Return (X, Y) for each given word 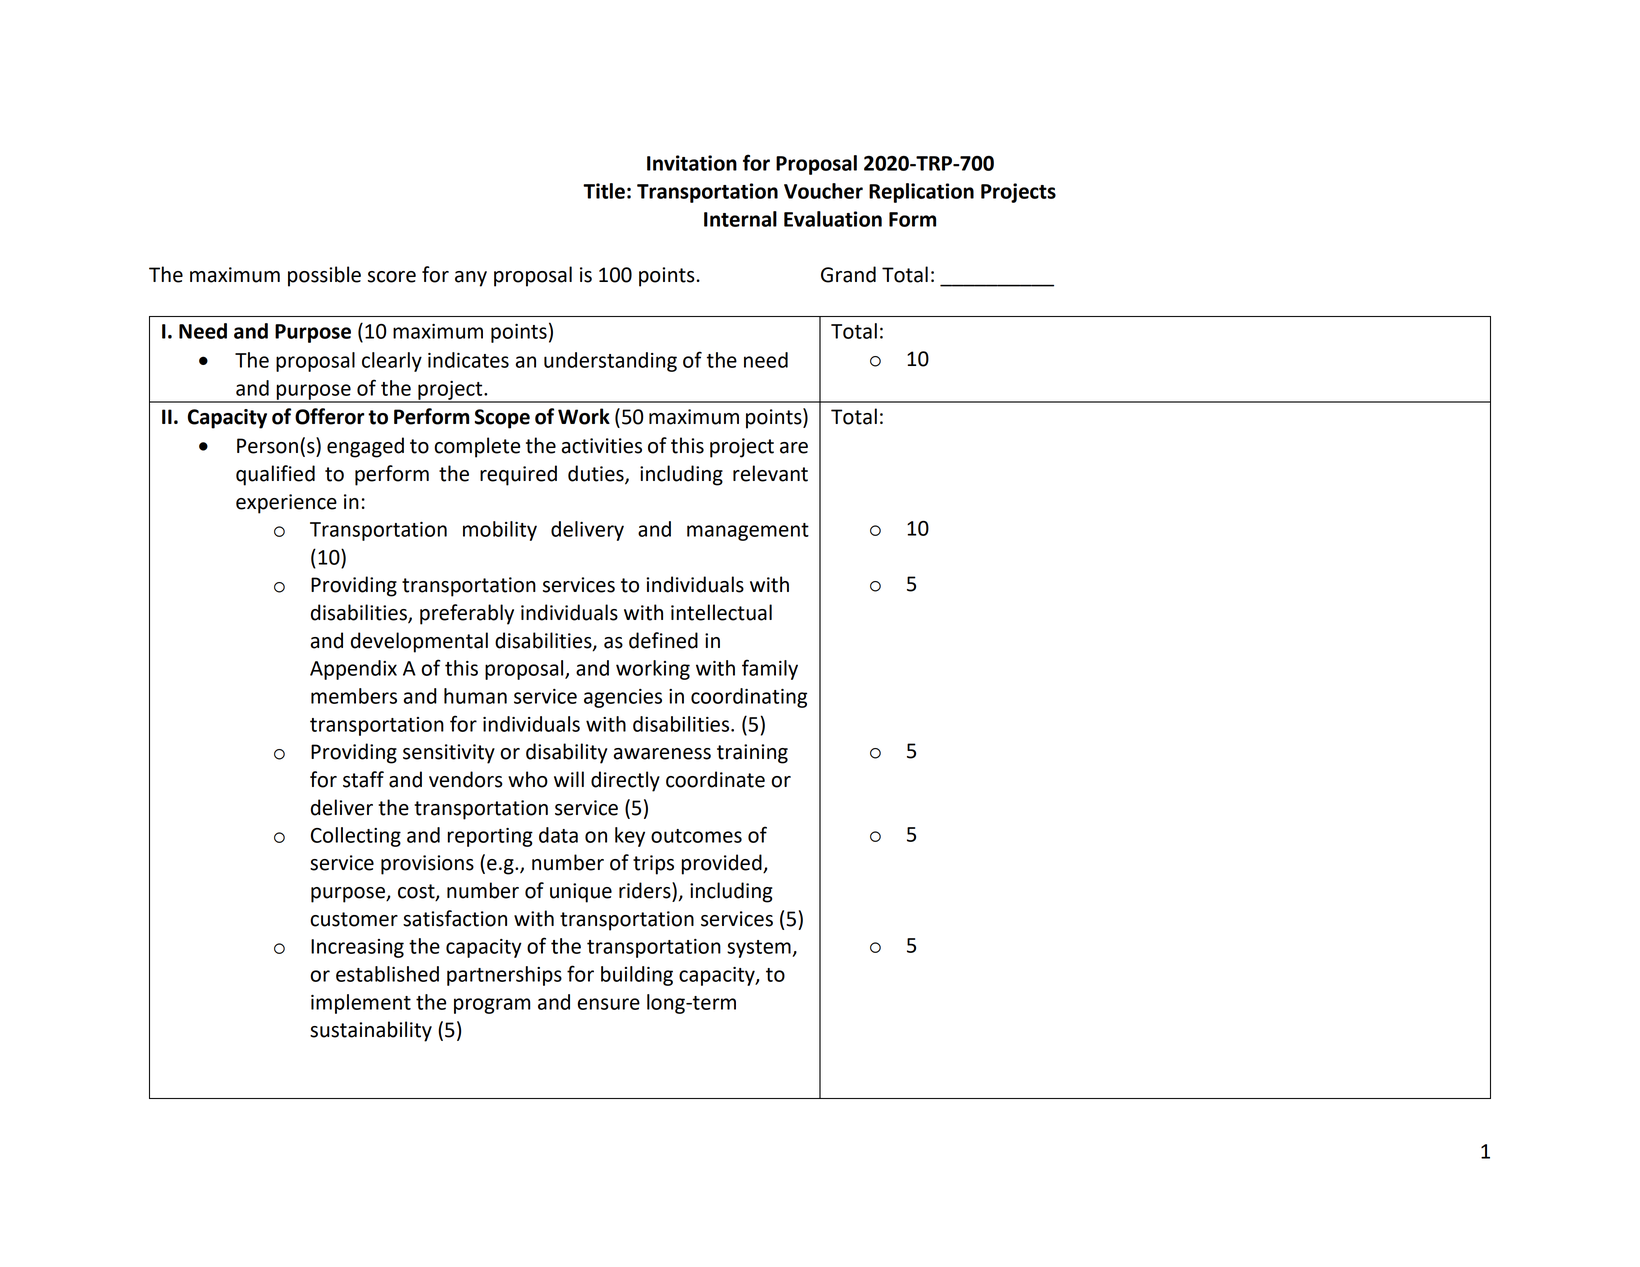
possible (324, 276)
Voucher (823, 191)
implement (361, 1004)
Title (604, 191)
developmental (419, 642)
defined (663, 640)
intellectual (721, 612)
